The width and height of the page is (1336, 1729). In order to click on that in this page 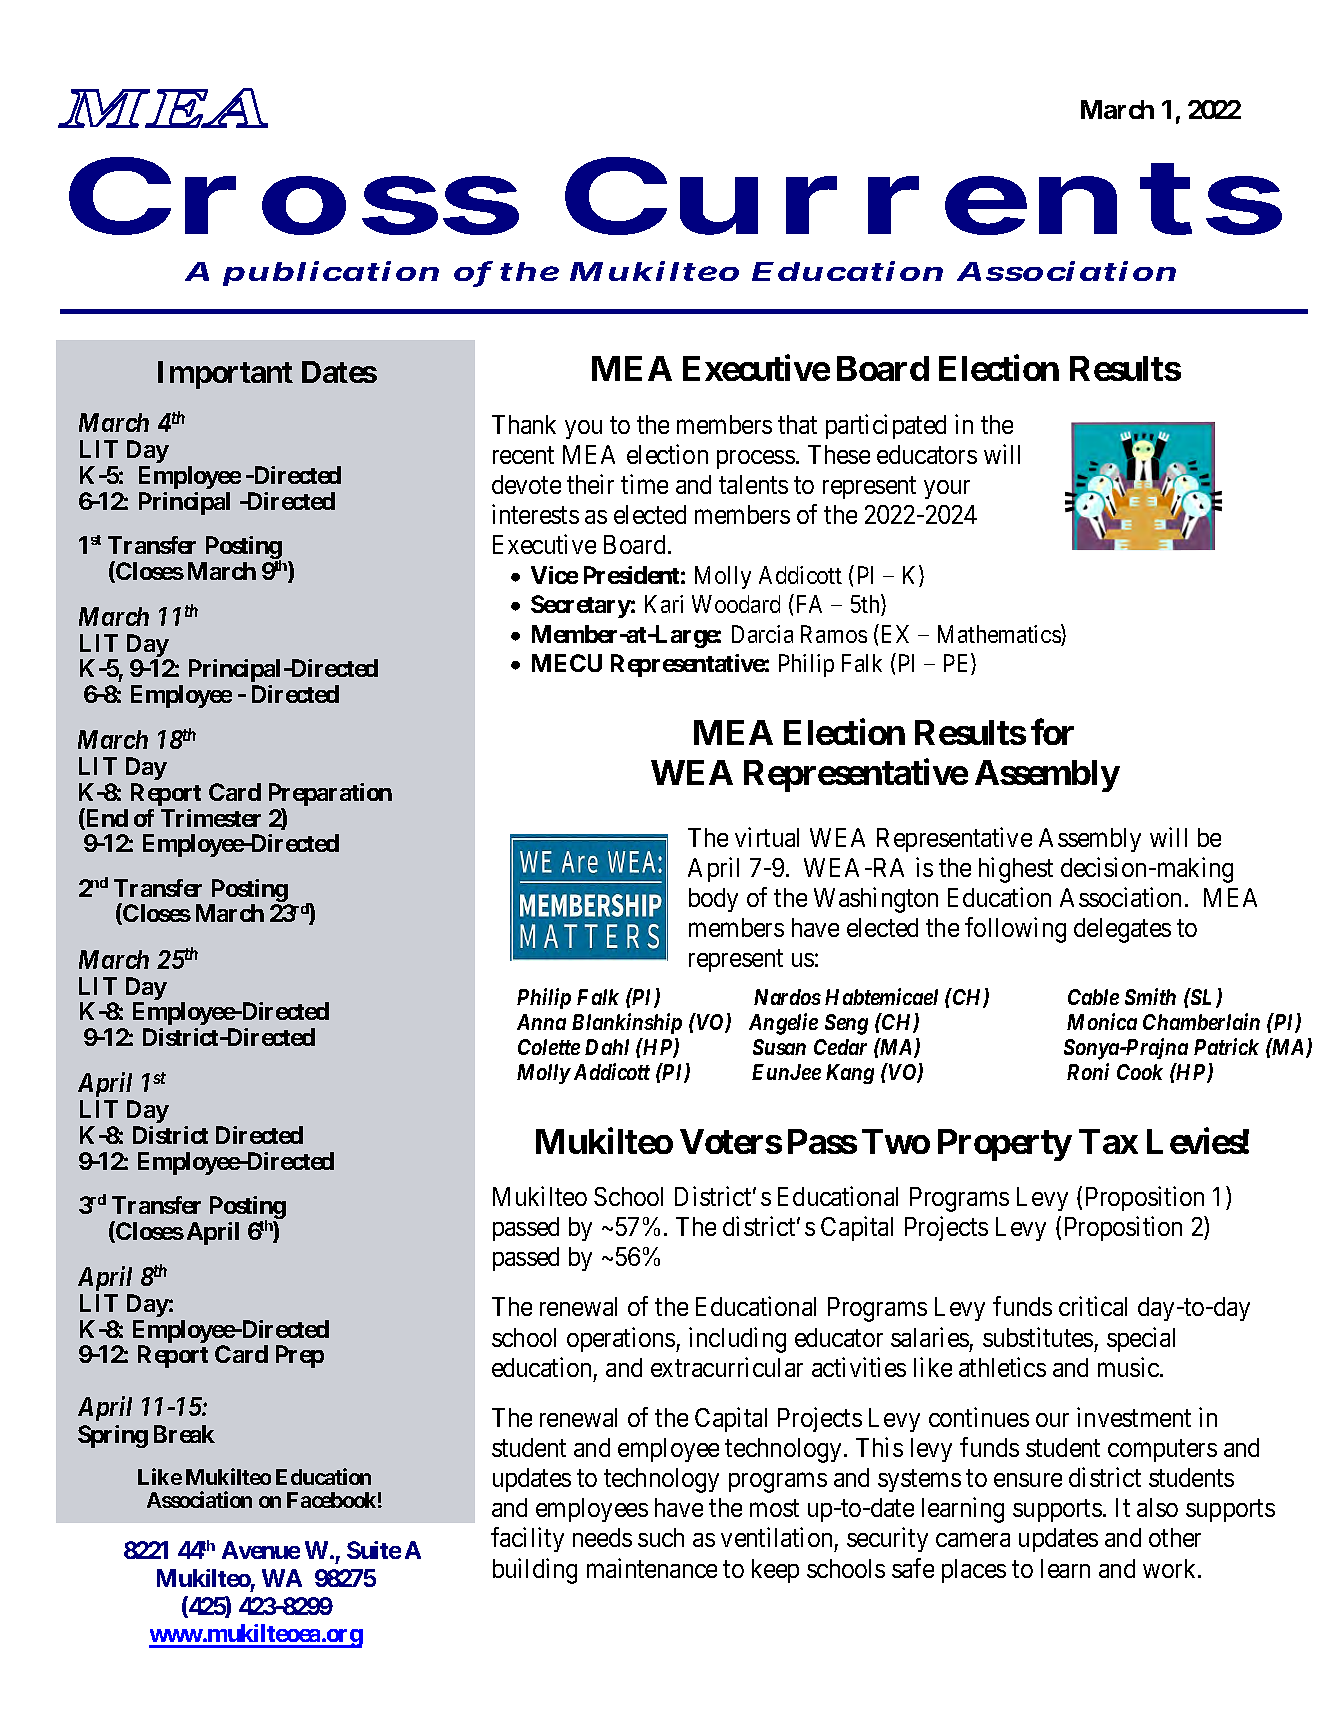, I will do `click(797, 424)`.
